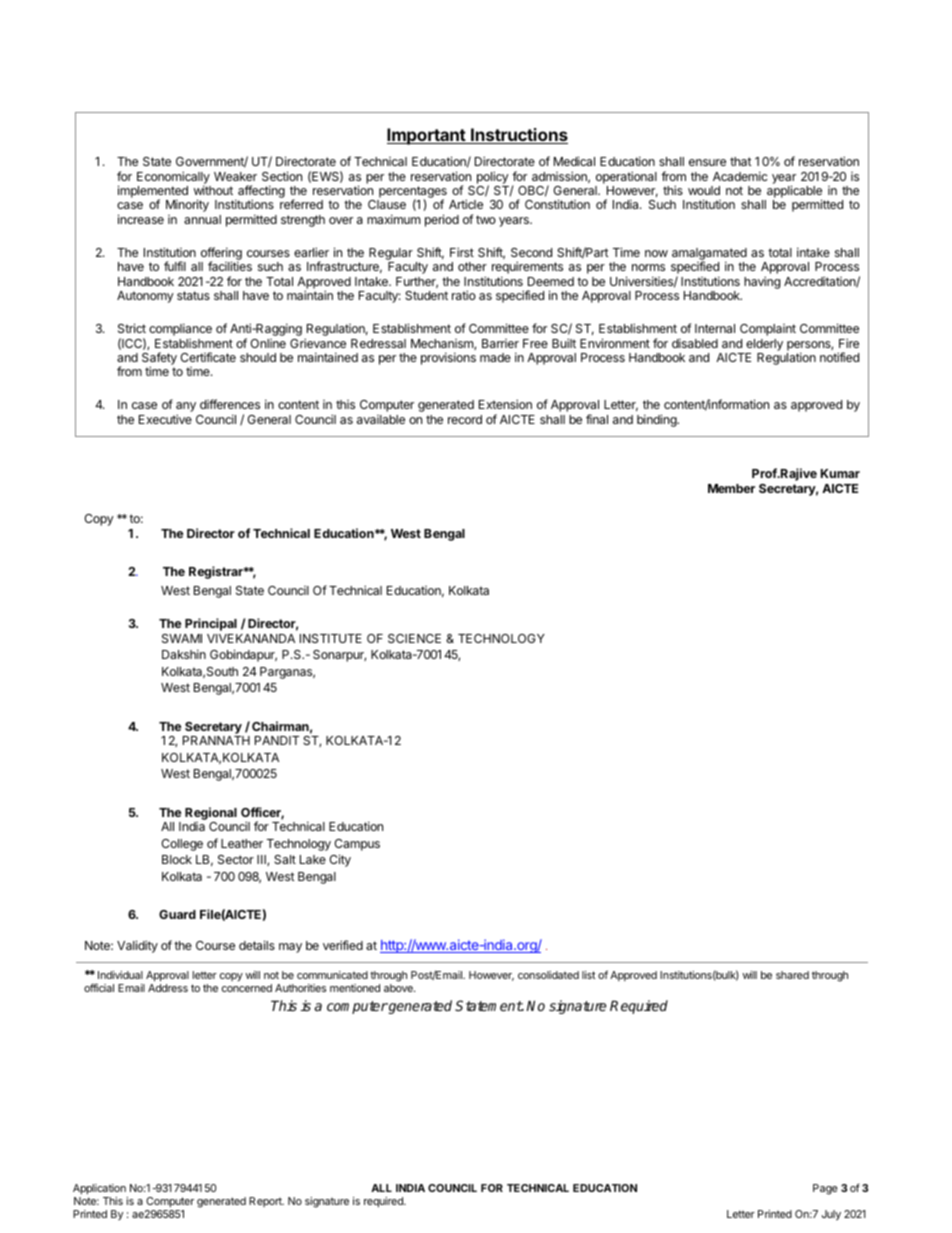 Image resolution: width=952 pixels, height=1233 pixels. What do you see at coordinates (731, 488) in the screenshot?
I see `Member` at bounding box center [731, 488].
